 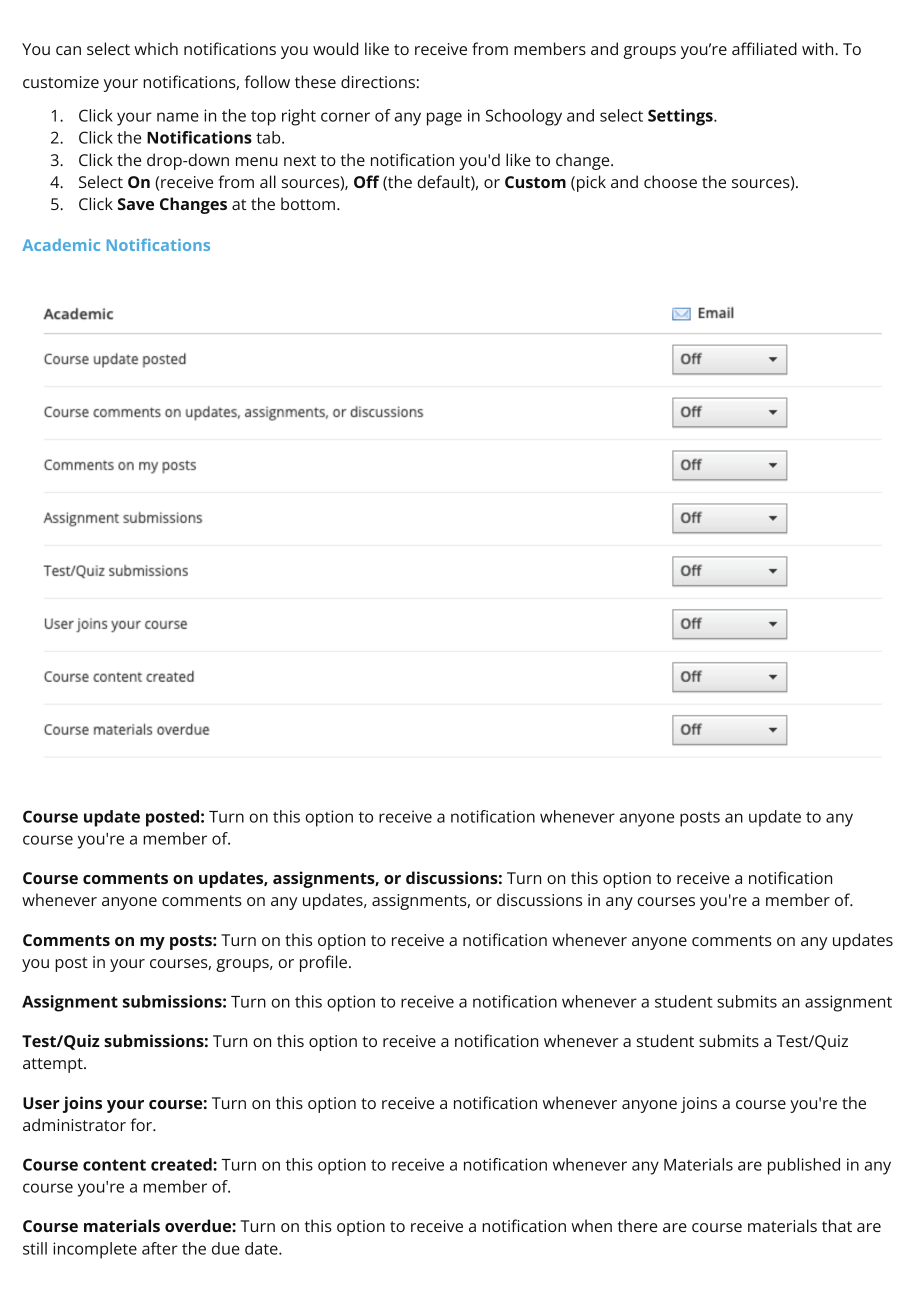 What do you see at coordinates (41, 1103) in the page?
I see `User` at bounding box center [41, 1103].
